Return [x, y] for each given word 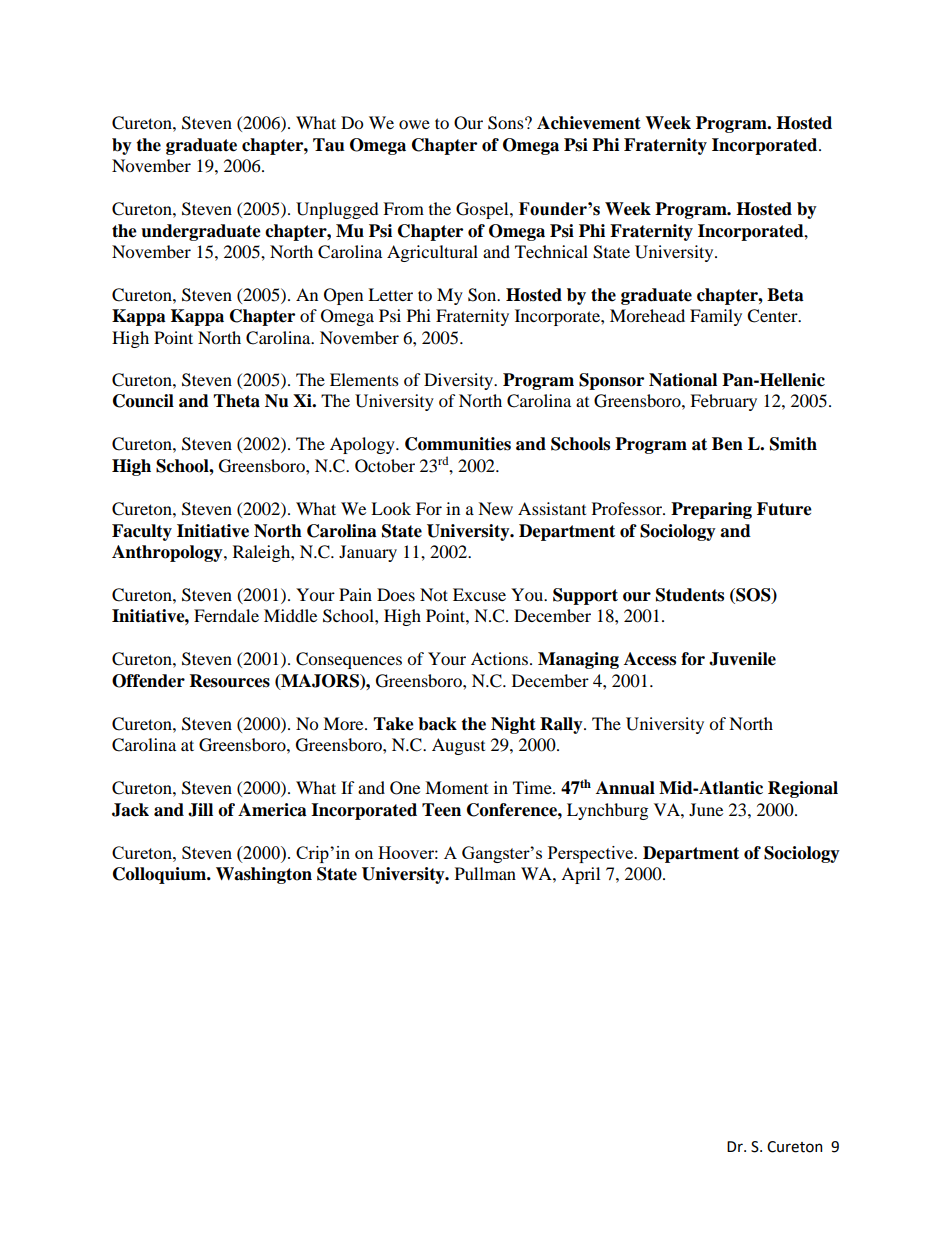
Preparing [711, 510]
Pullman [485, 873]
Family [716, 317]
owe [414, 124]
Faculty [142, 532]
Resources [230, 681]
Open [343, 296]
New [495, 508]
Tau [329, 145]
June [706, 809]
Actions [499, 658]
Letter [390, 294]
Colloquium [161, 875]
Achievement [589, 123]
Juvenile [742, 659]
